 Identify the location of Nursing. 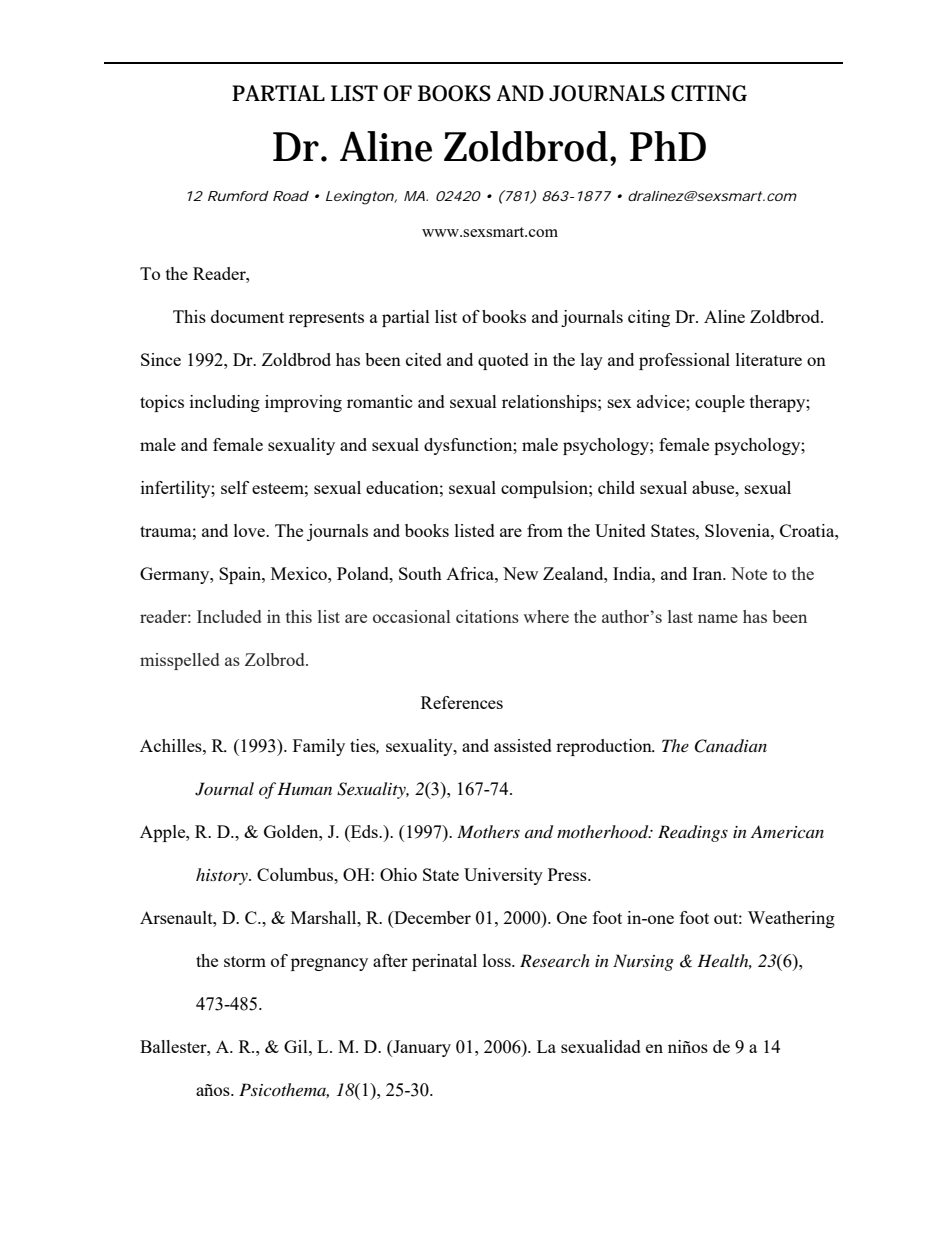
(643, 962).
